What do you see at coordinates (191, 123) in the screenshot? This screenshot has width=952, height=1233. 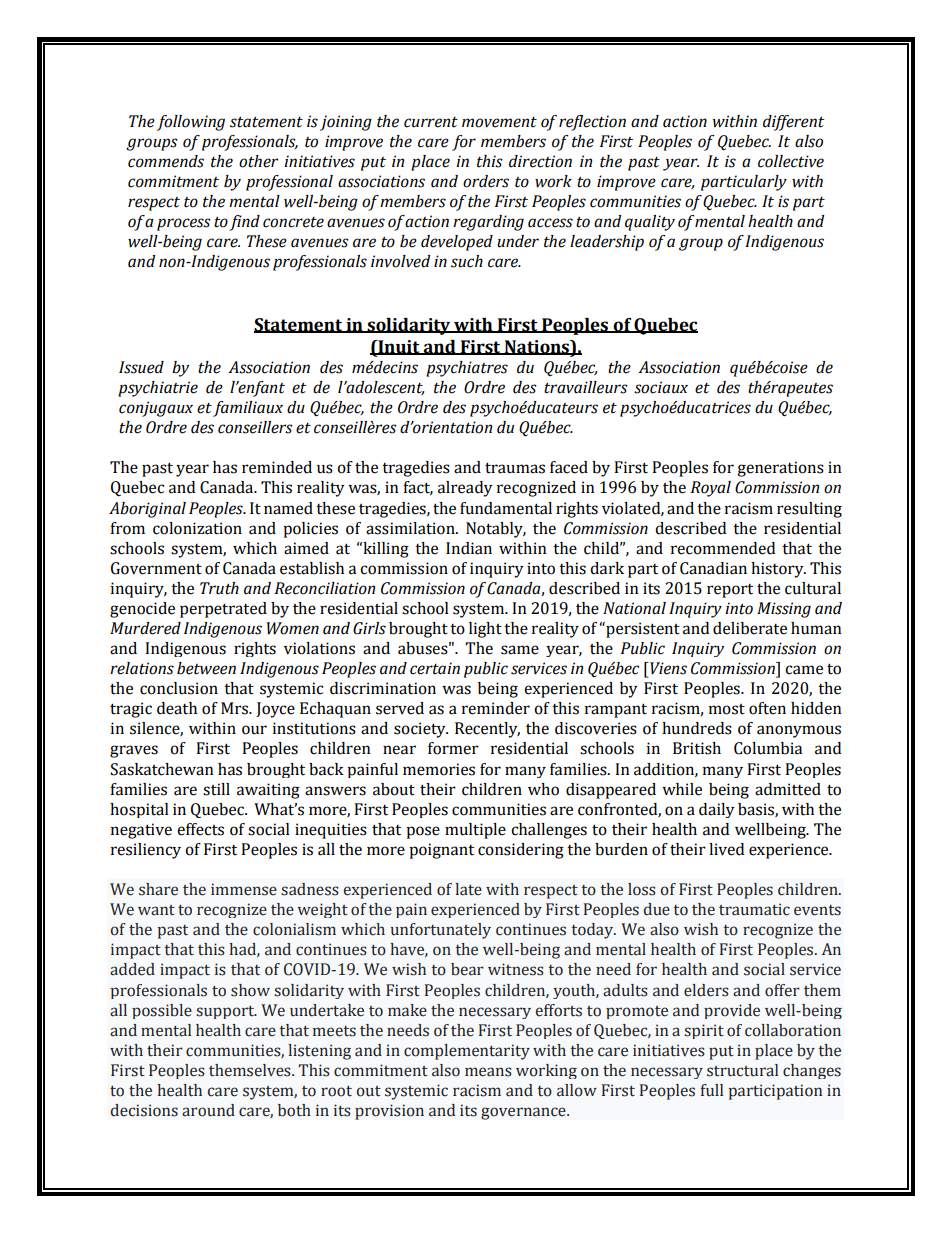 I see `following` at bounding box center [191, 123].
